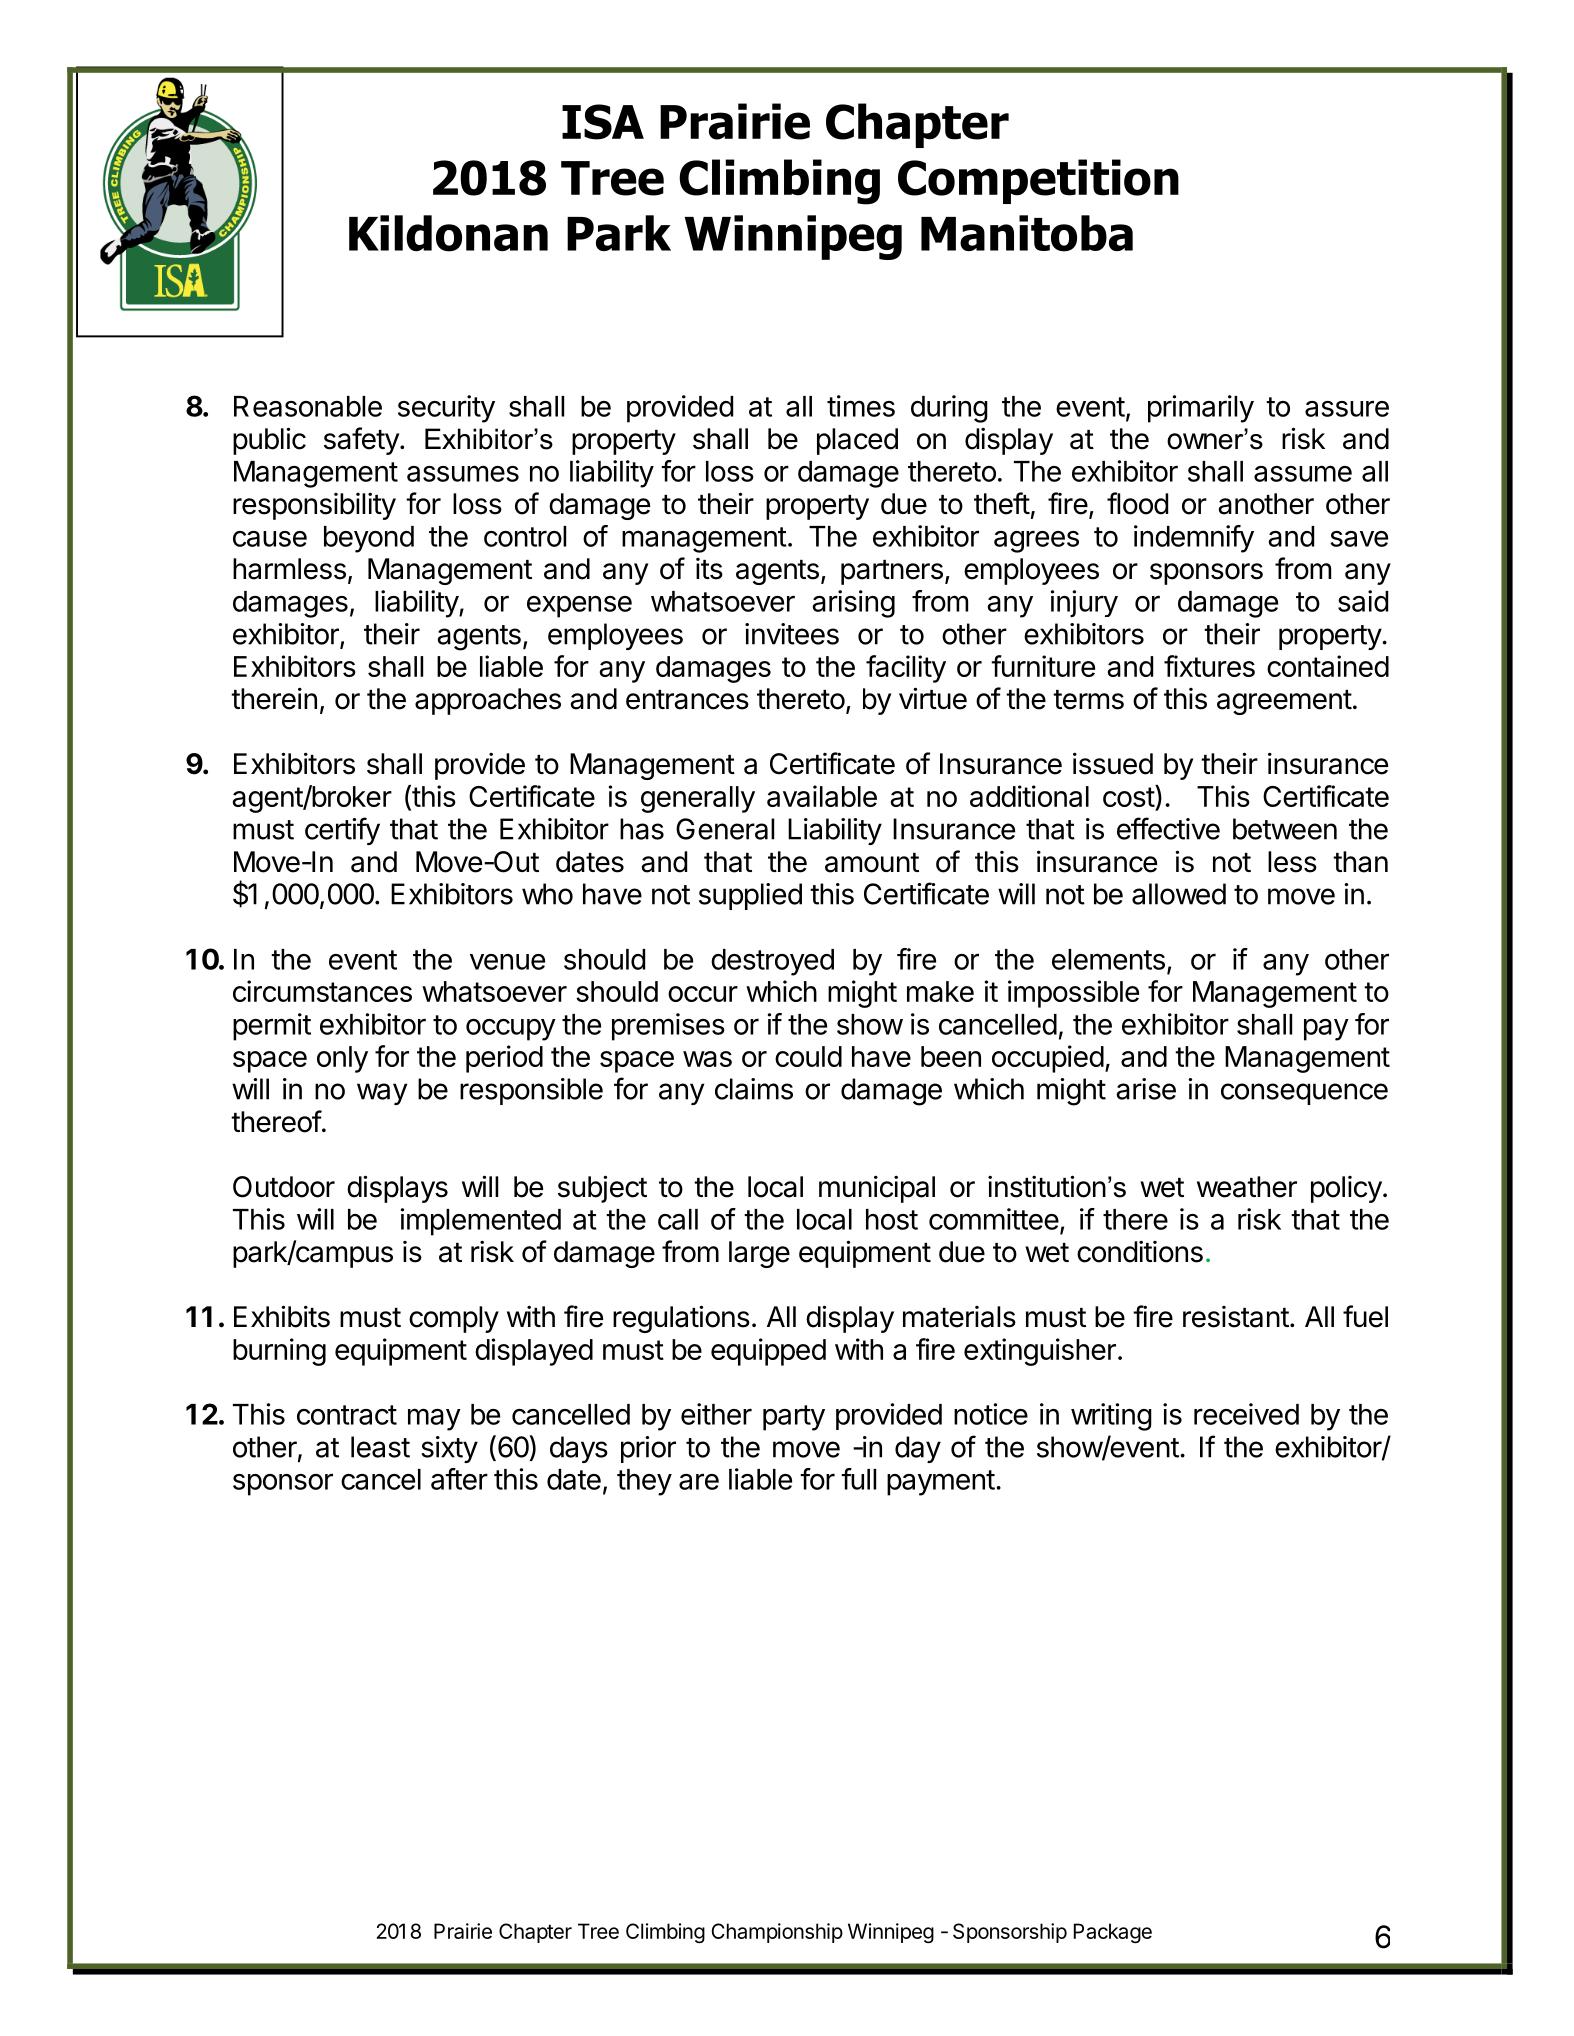 This image has height=2036, width=1574. I want to click on beyond, so click(369, 539).
